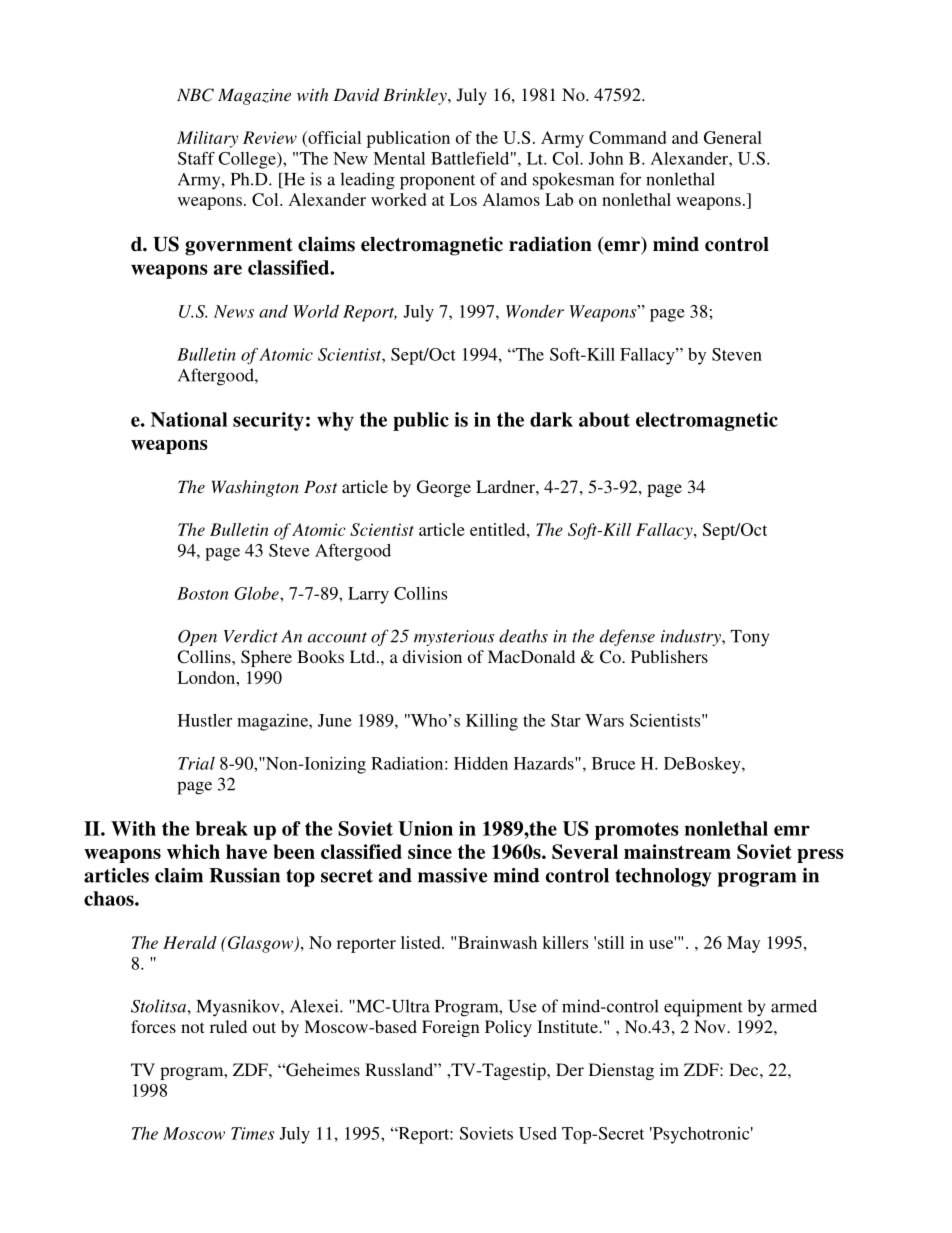 The height and width of the page is (1233, 952). Describe the element at coordinates (416, 96) in the page. I see `Brinkley` at that location.
